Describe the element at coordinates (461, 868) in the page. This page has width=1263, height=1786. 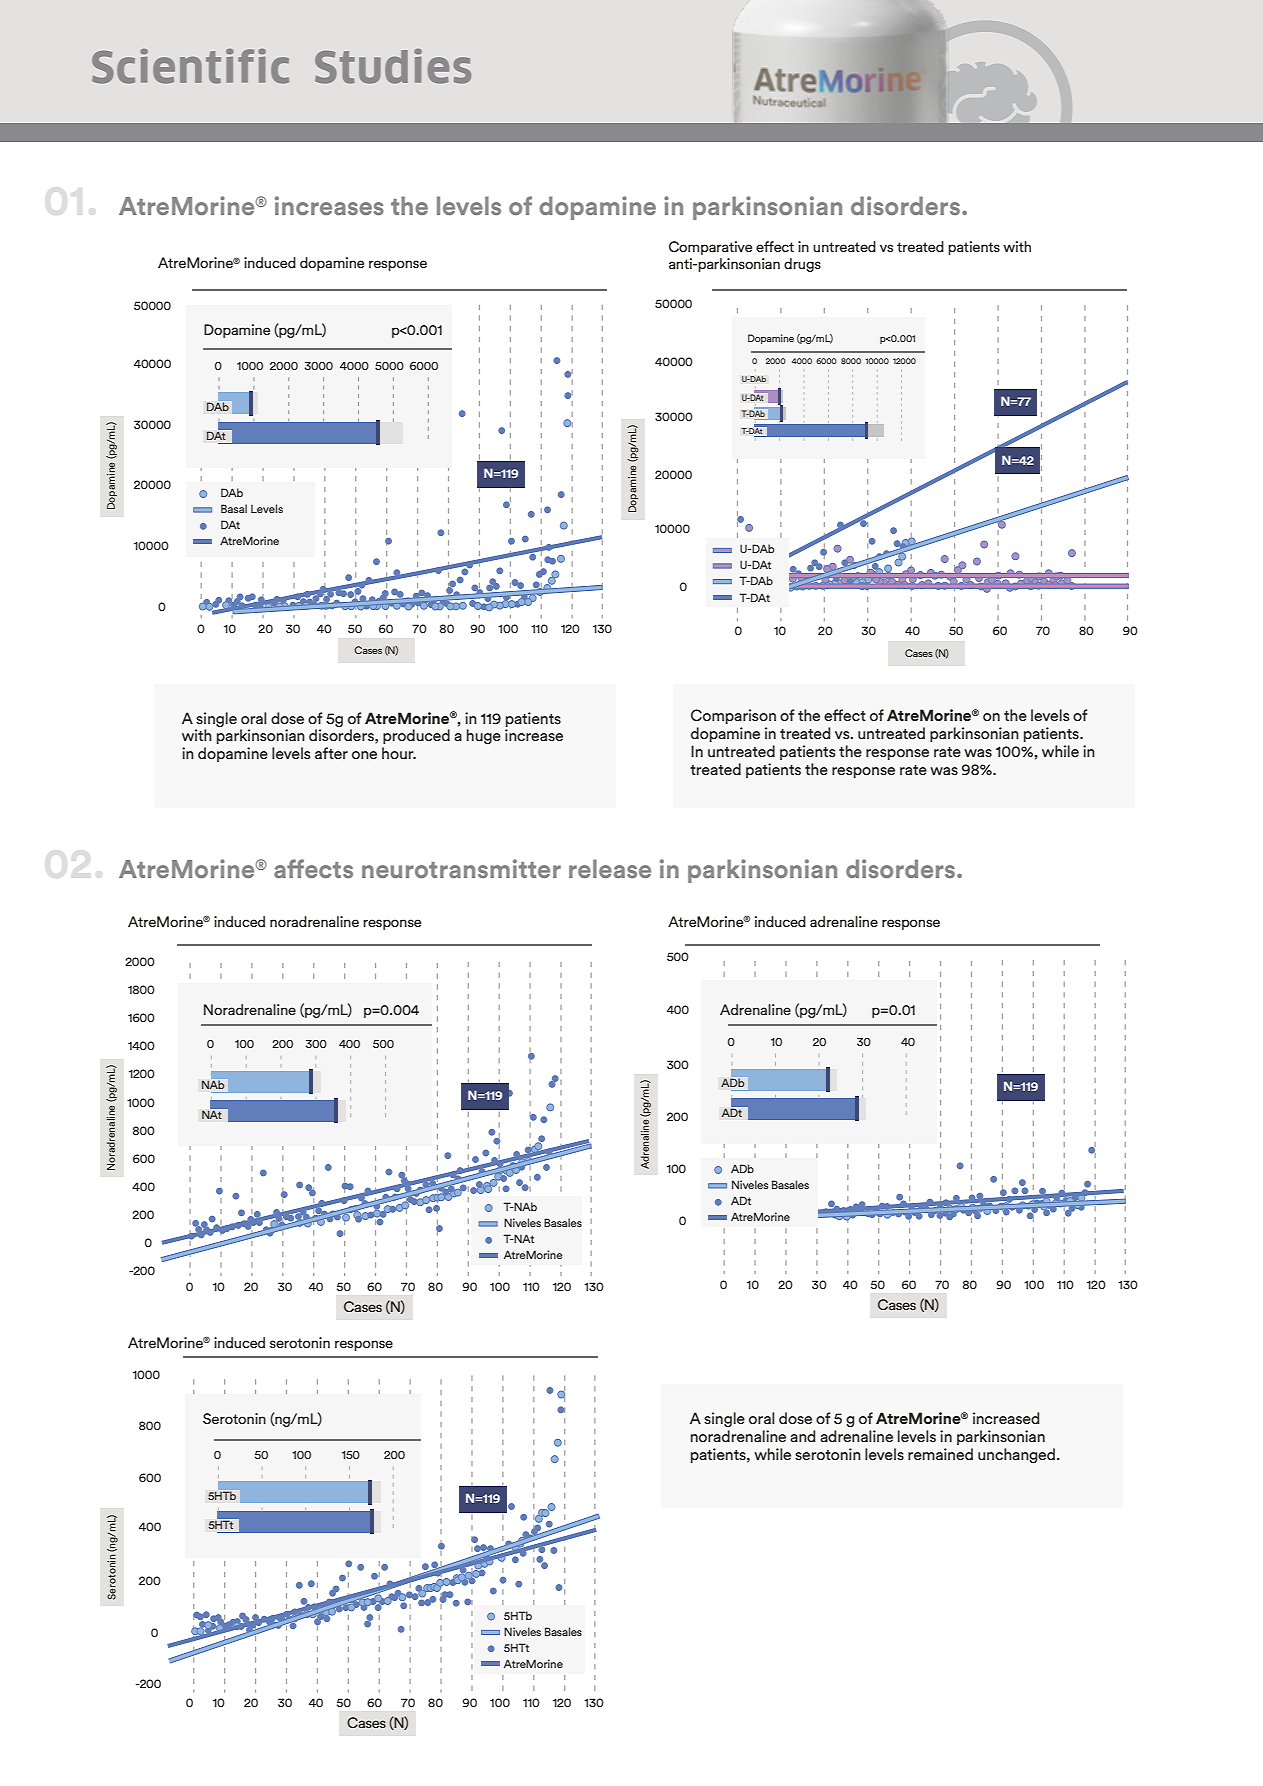
I see `neurotransmitter` at that location.
